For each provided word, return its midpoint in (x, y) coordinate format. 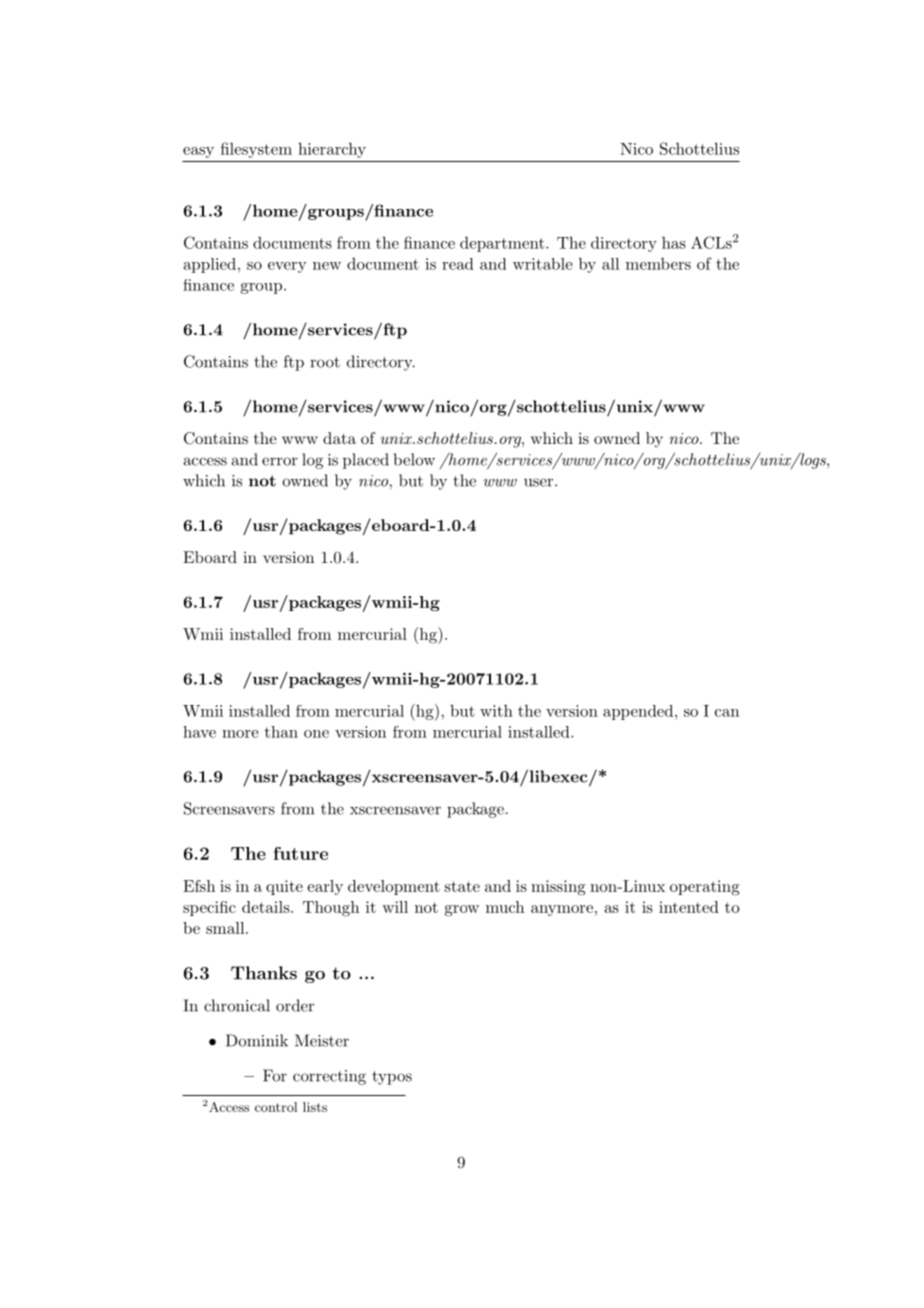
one (316, 734)
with (496, 711)
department (502, 244)
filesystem (256, 150)
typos (392, 1078)
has (674, 243)
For (275, 1075)
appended (638, 712)
